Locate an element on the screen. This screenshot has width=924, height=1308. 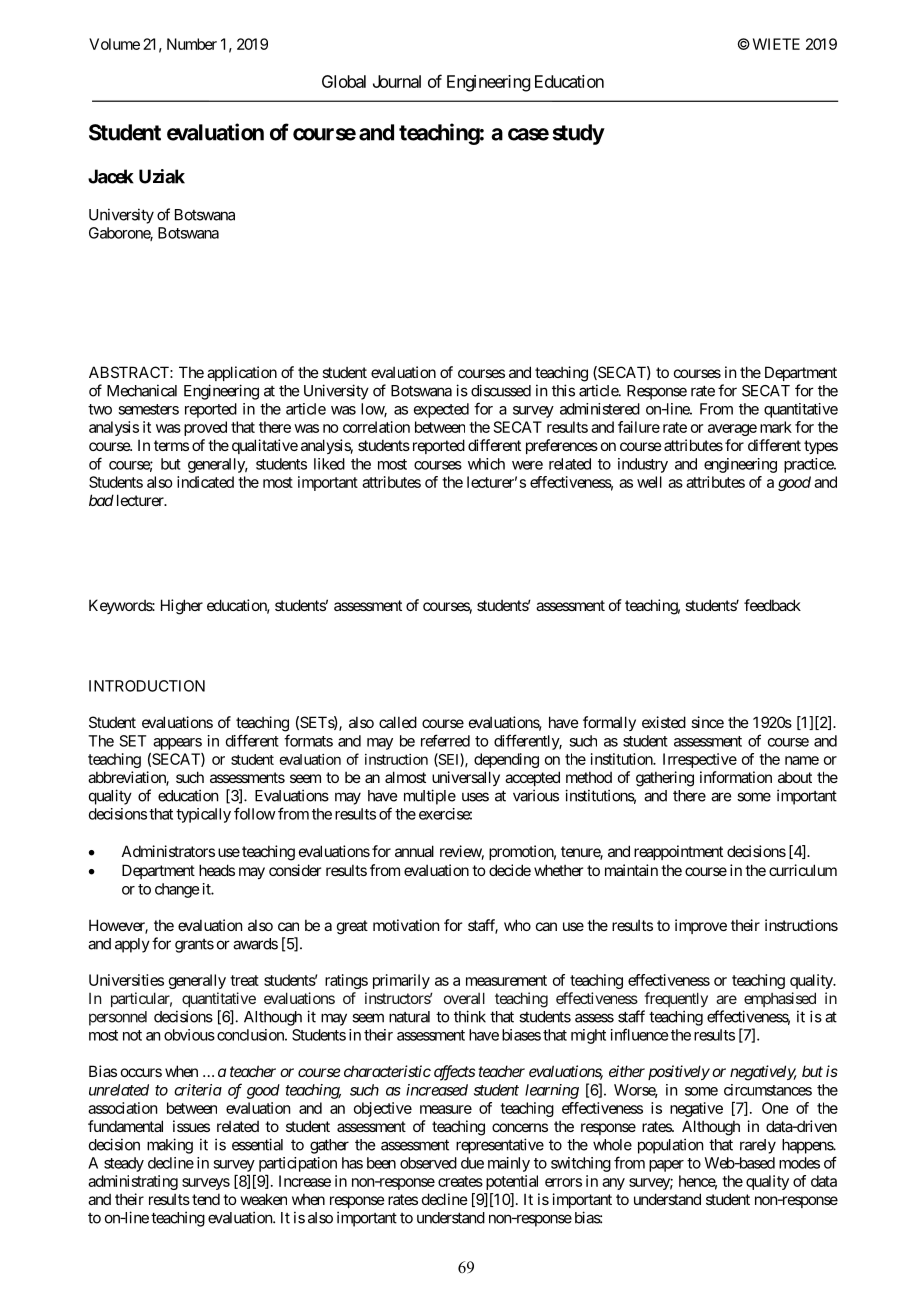
expected is located at coordinates (441, 410).
